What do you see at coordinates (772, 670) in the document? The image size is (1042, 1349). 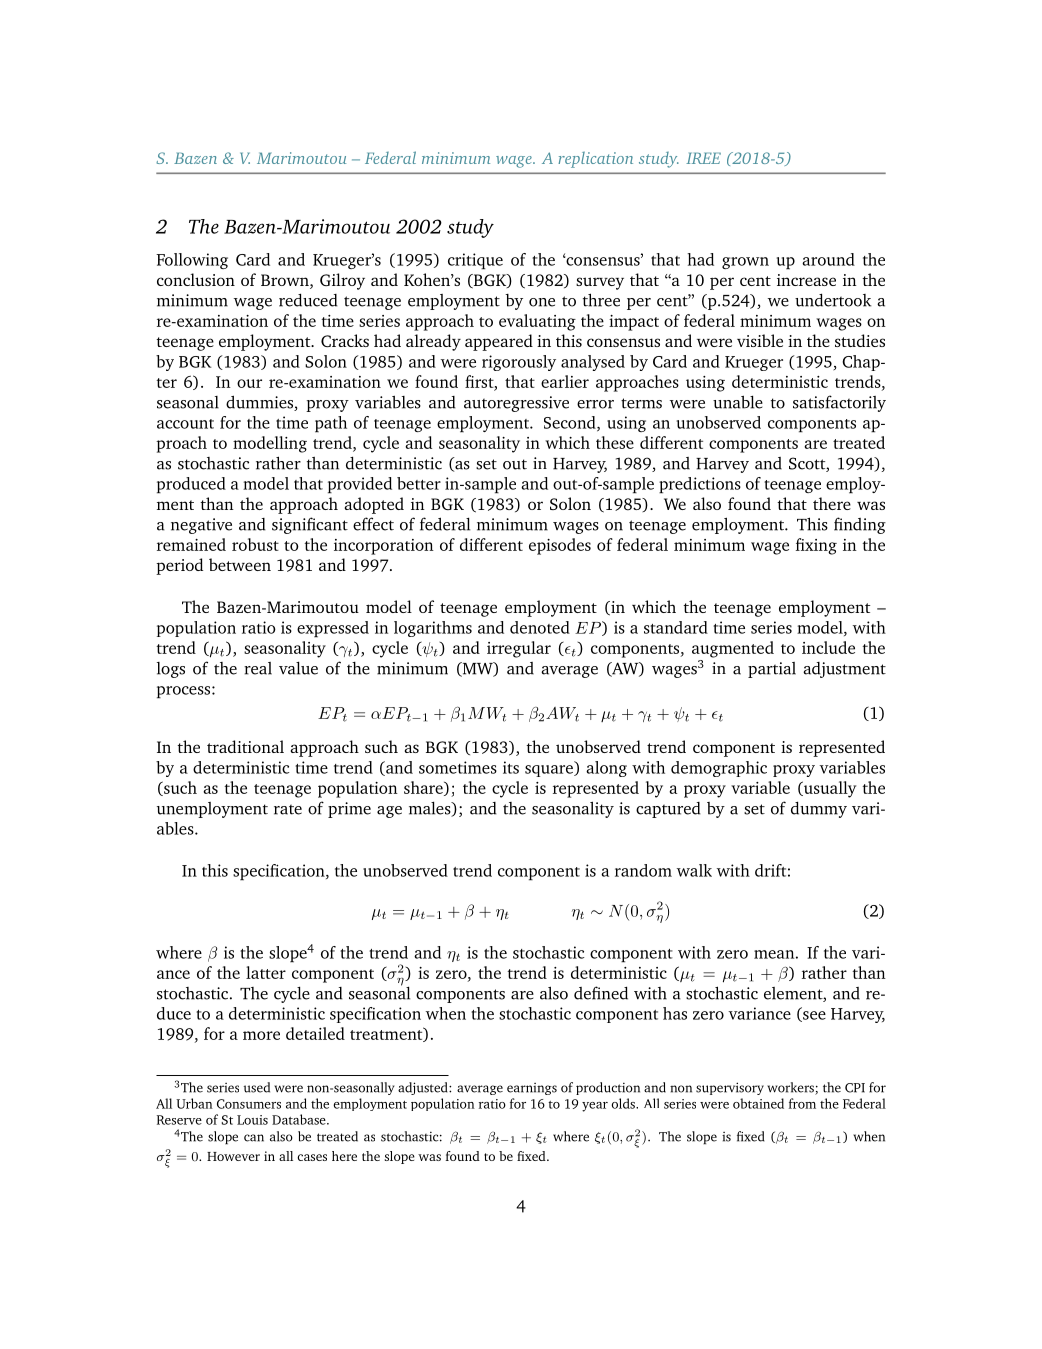 I see `partial` at bounding box center [772, 670].
